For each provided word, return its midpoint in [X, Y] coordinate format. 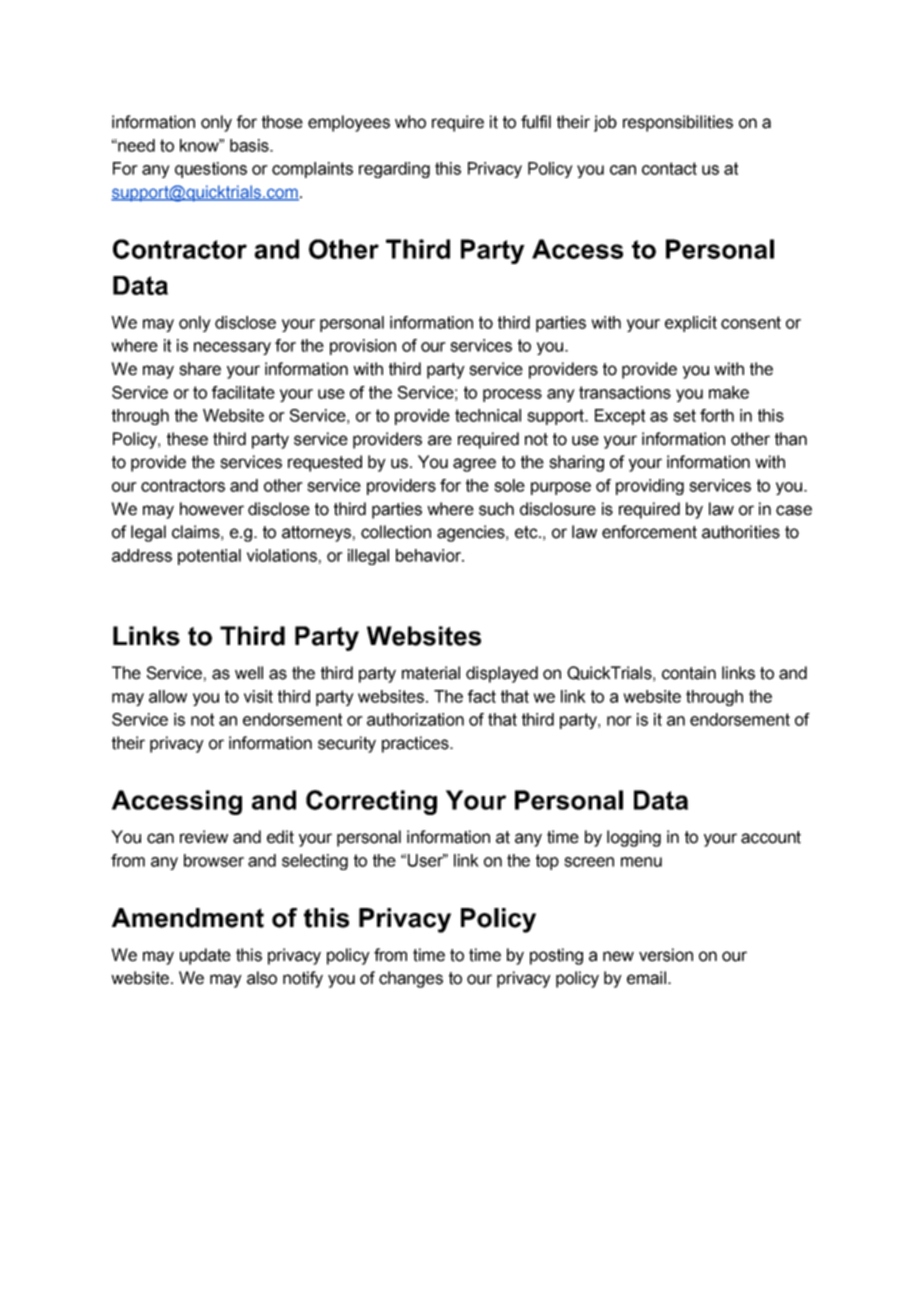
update [205, 956]
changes [411, 979]
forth [717, 415]
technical [488, 415]
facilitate [243, 392]
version [666, 955]
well [249, 673]
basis [250, 145]
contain [689, 673]
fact [482, 696]
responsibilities [678, 123]
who [410, 122]
